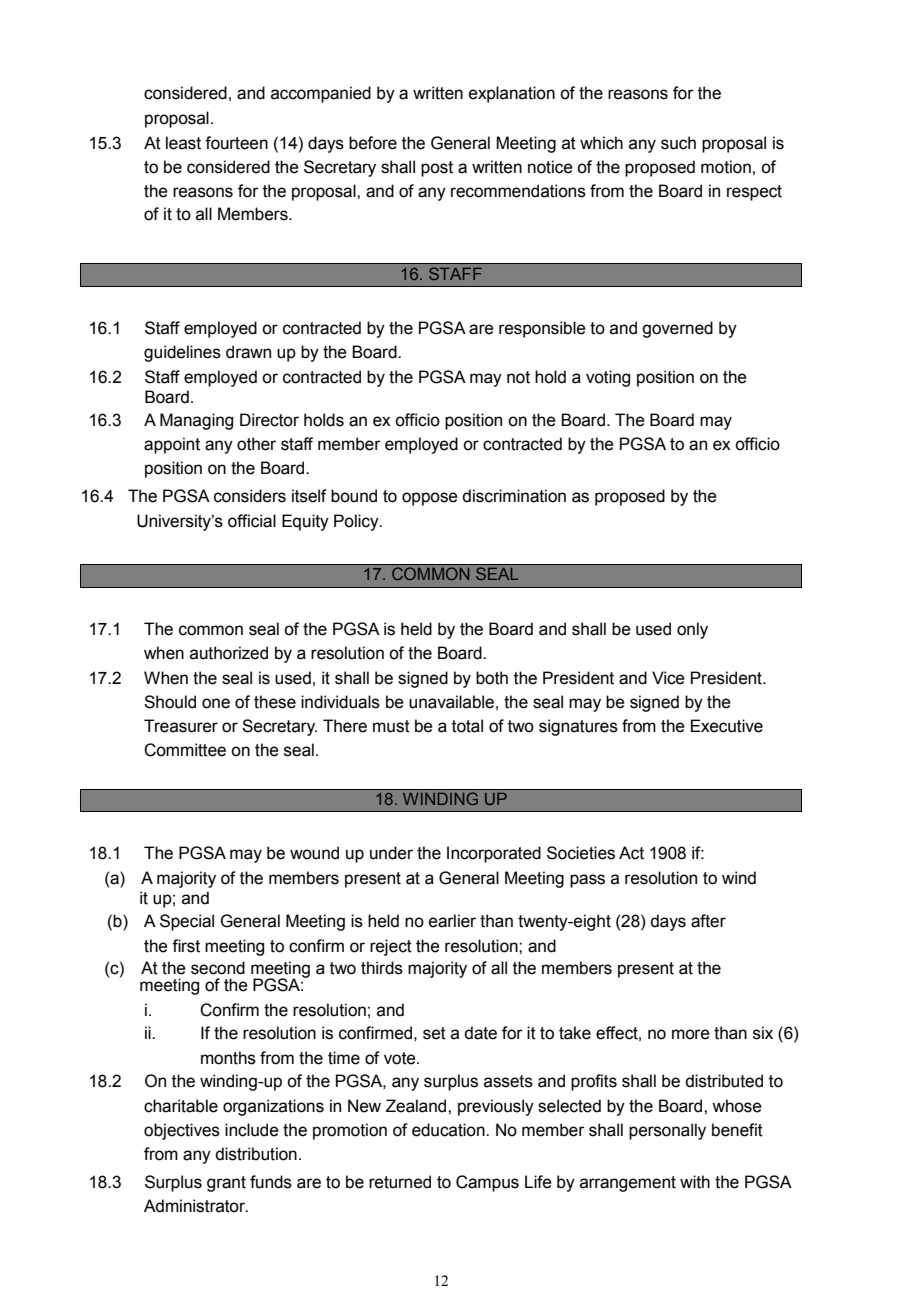  I want to click on Committee, so click(185, 750).
